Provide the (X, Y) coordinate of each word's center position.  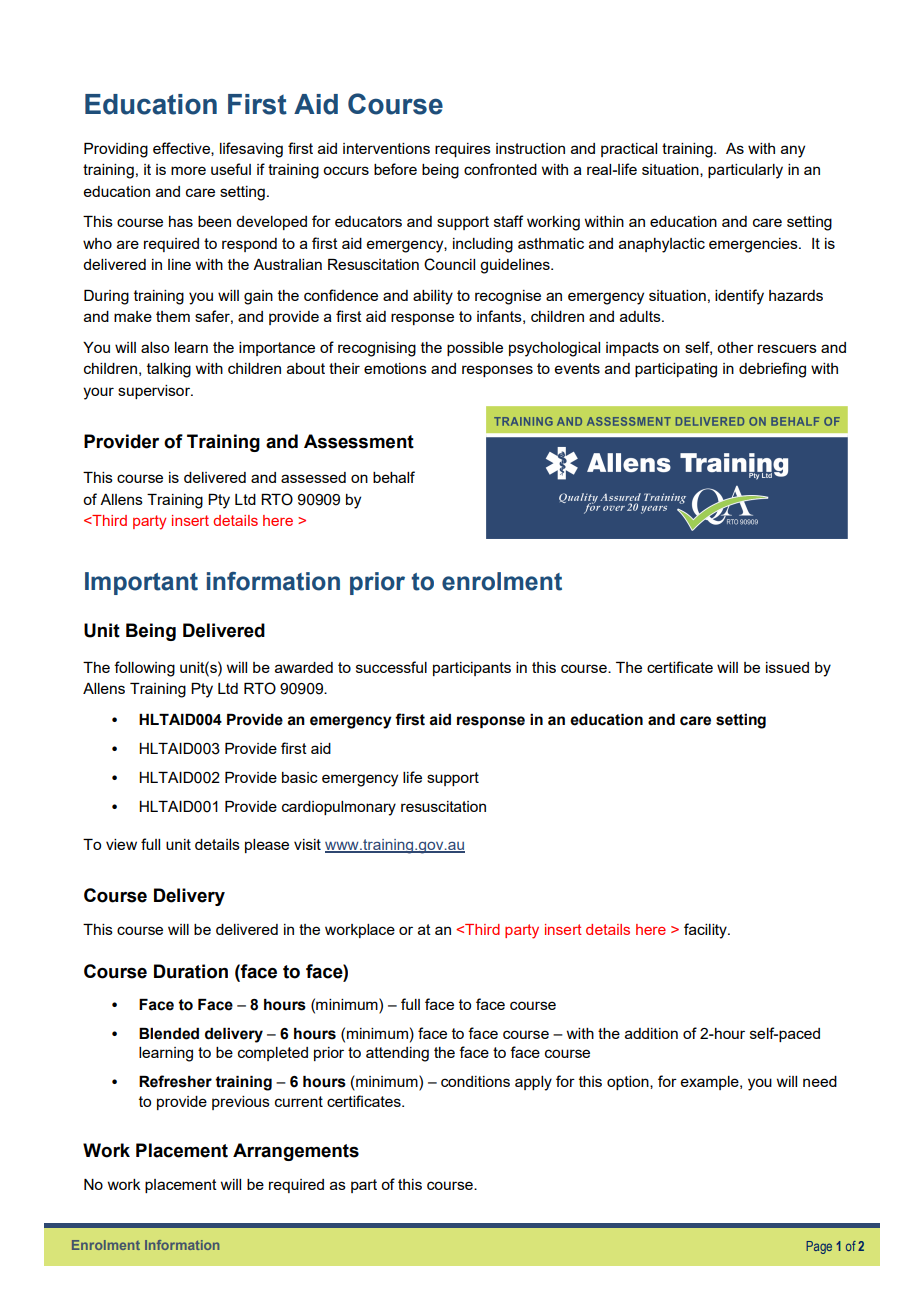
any (793, 151)
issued (787, 667)
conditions (475, 1081)
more (188, 170)
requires (463, 150)
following (144, 669)
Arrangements (296, 1152)
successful (391, 667)
